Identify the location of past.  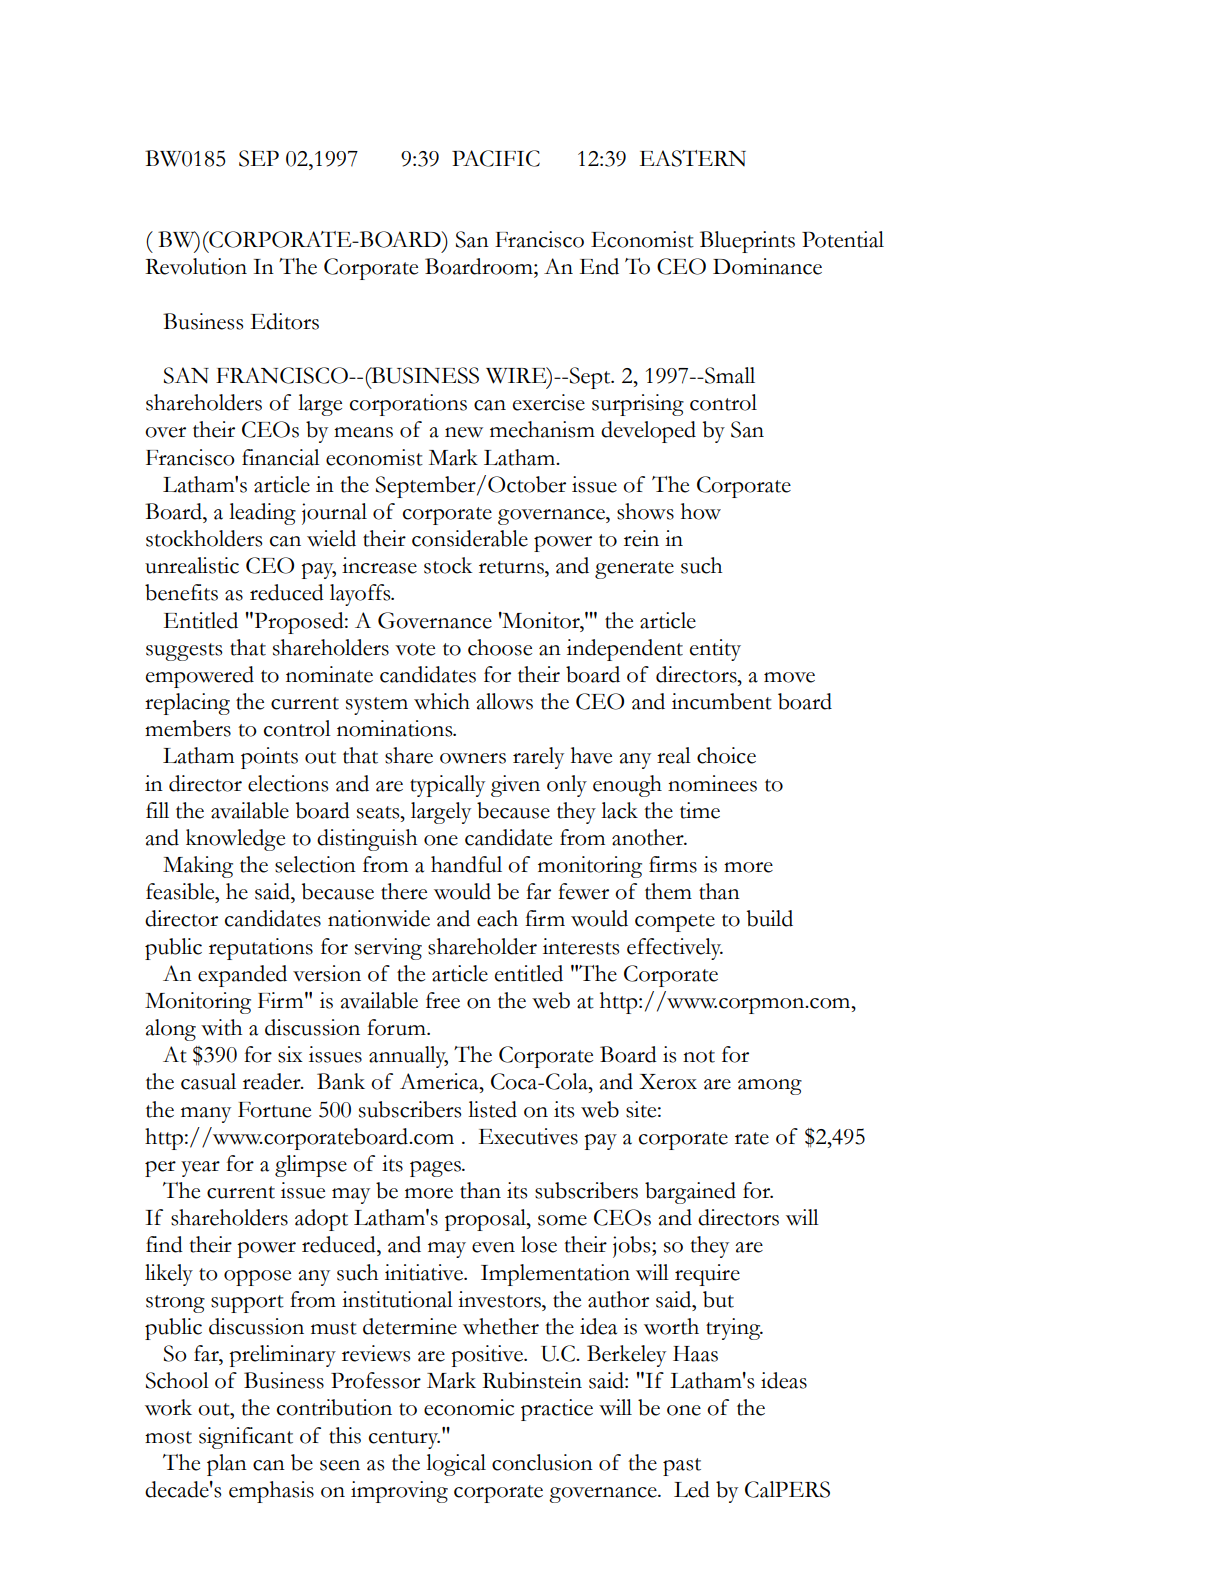
(682, 1467).
